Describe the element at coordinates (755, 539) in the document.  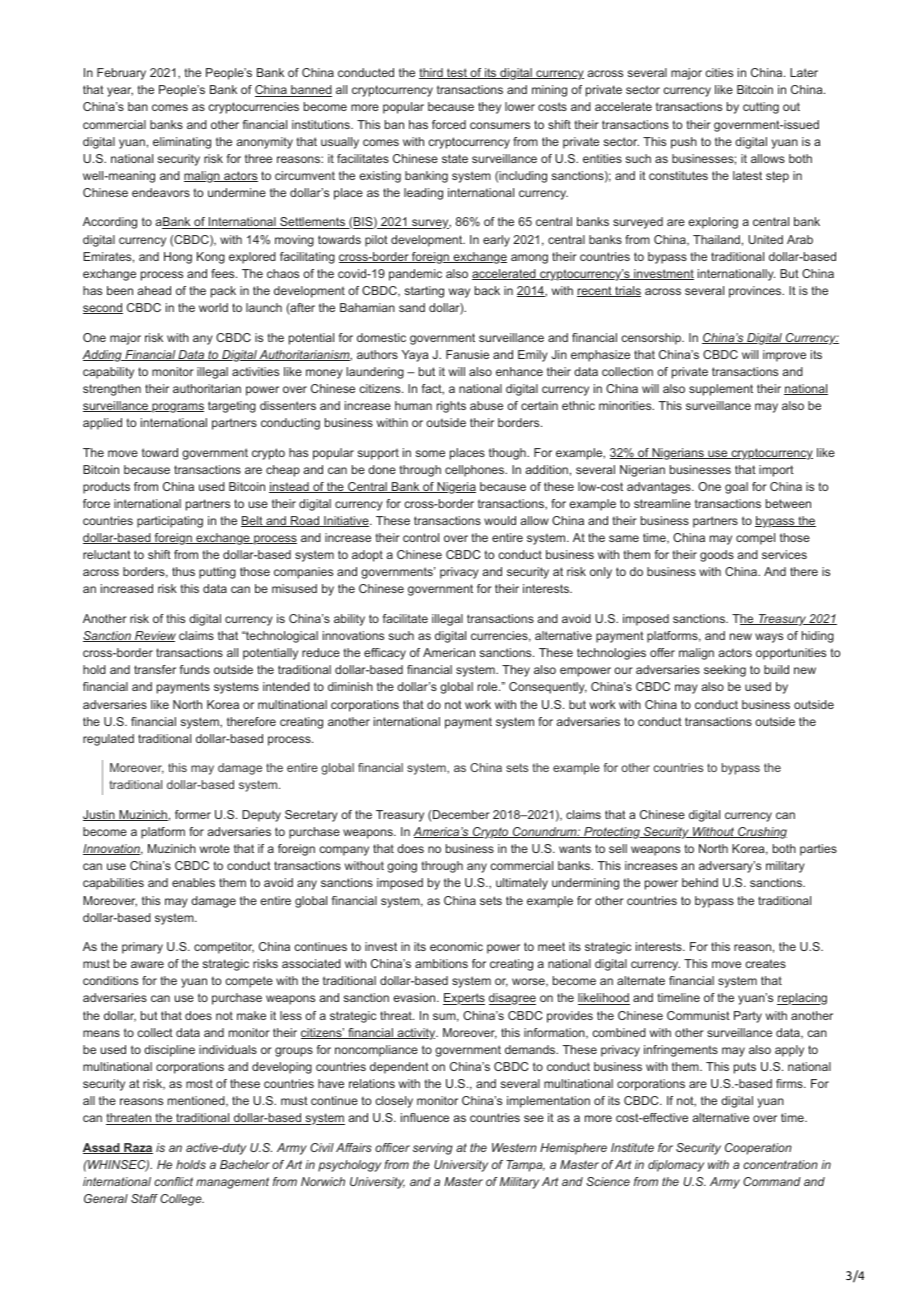
I see `compel` at that location.
